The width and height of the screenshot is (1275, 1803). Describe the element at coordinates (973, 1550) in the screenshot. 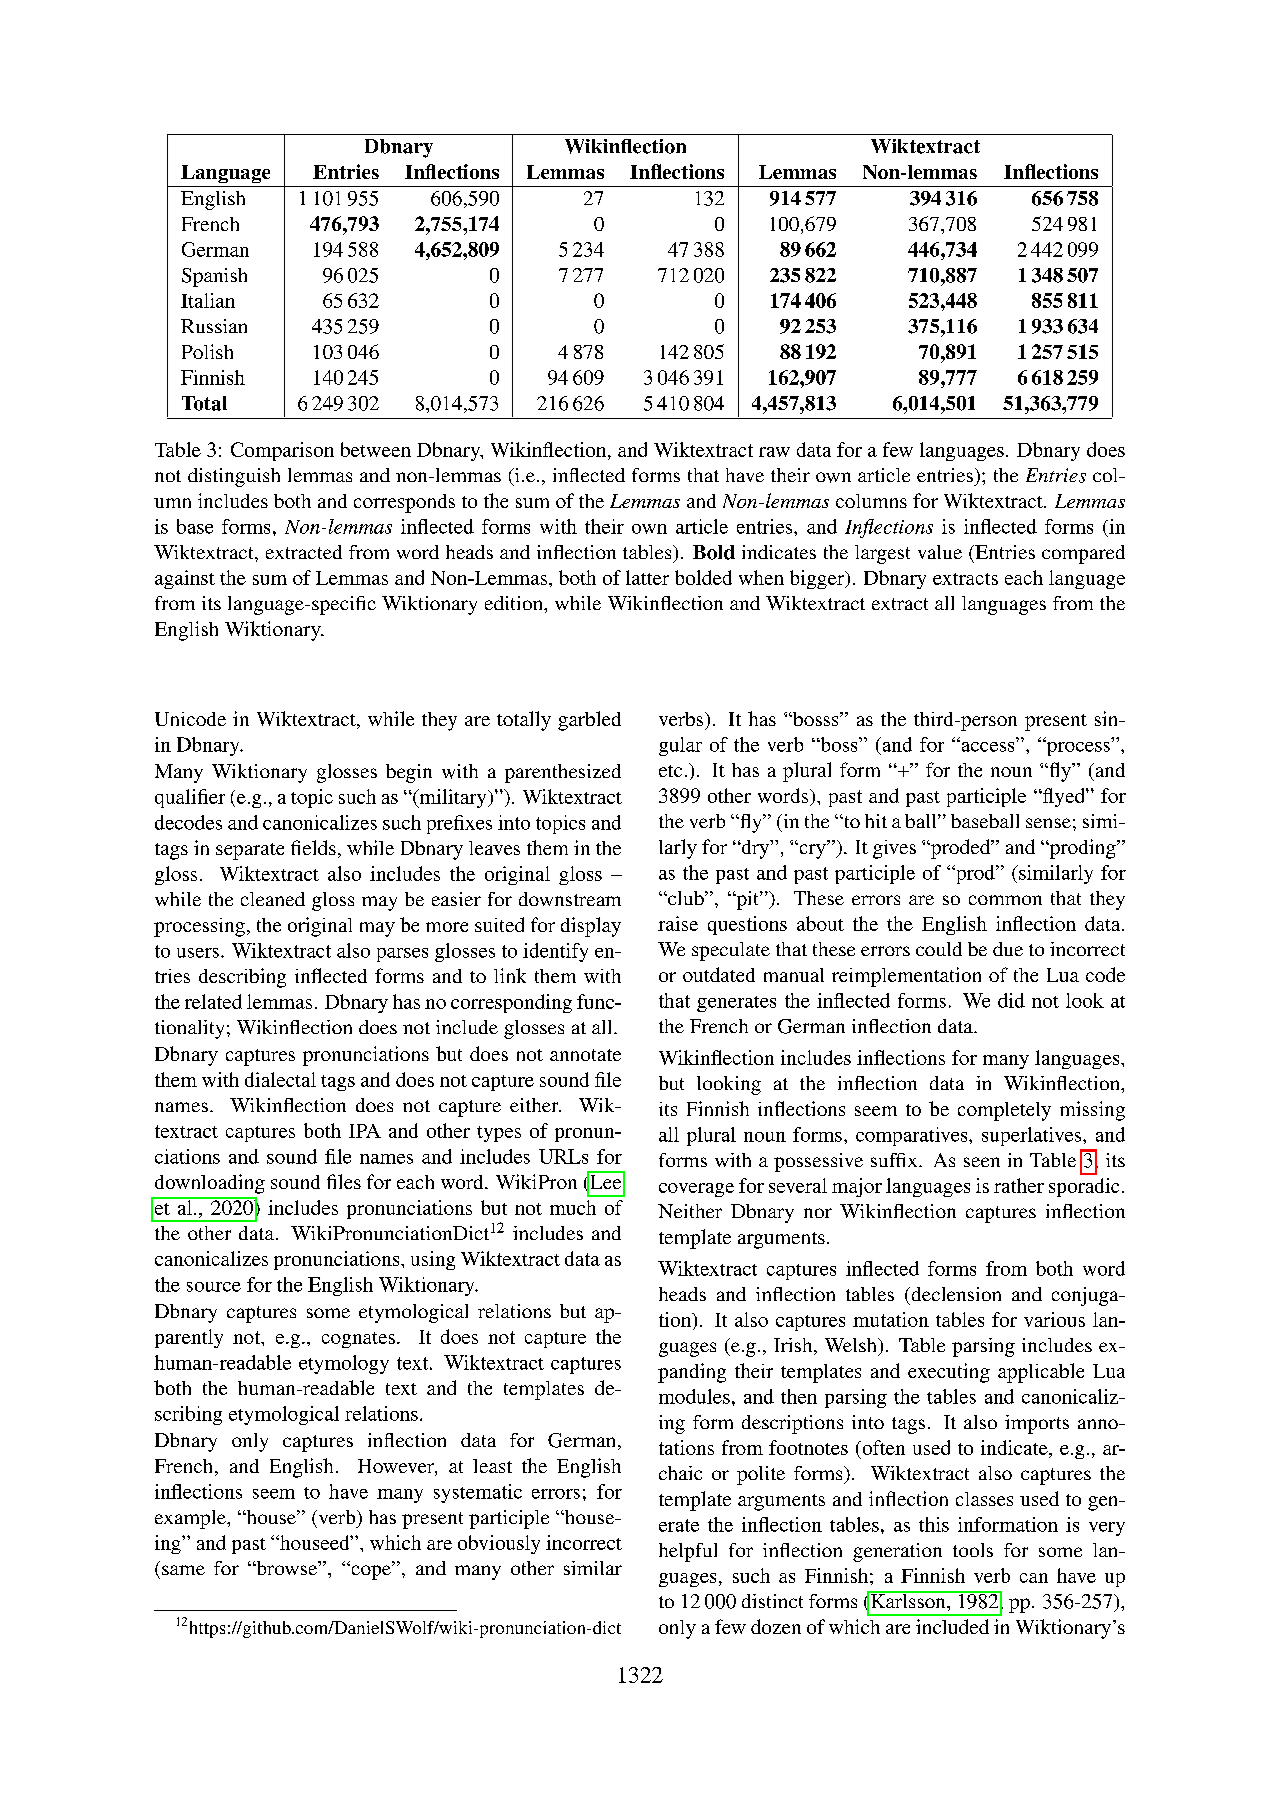

I see `tools` at that location.
